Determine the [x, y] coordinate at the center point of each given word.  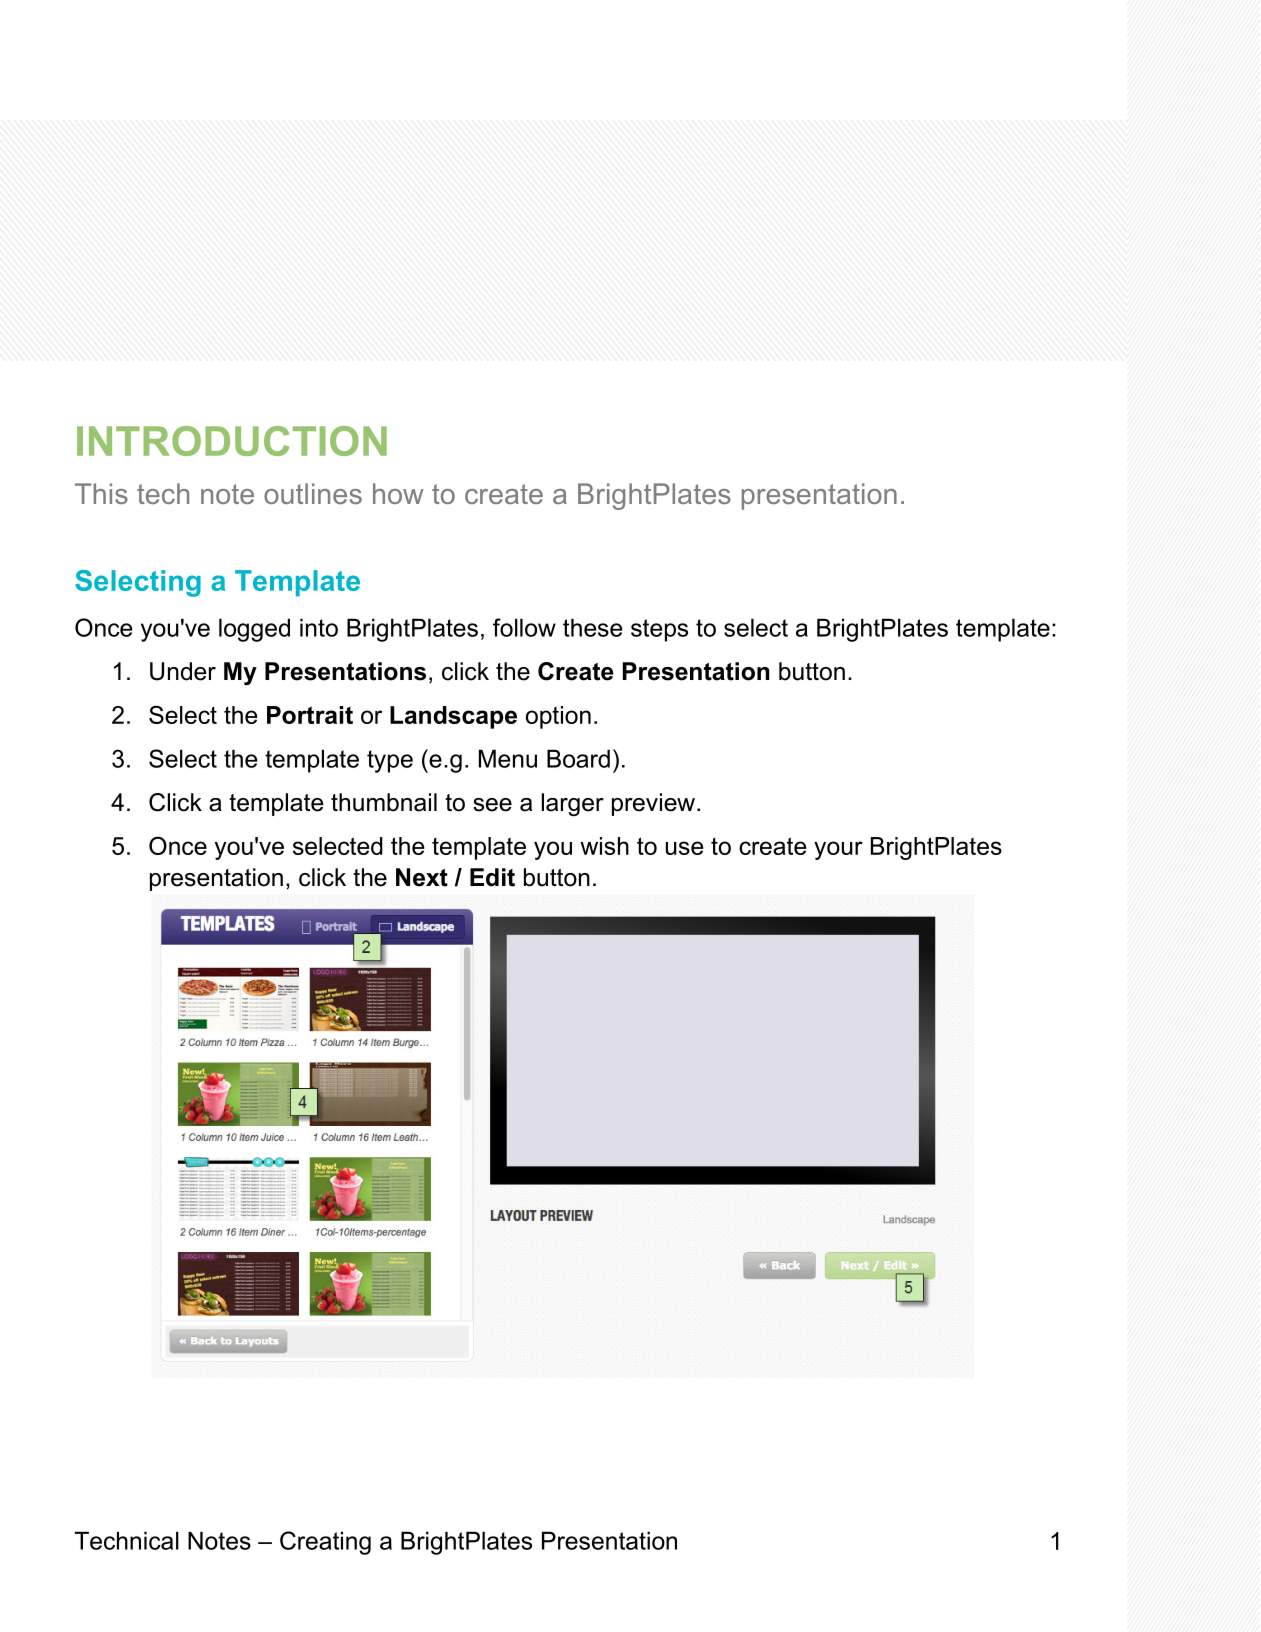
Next [422, 877]
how [398, 493]
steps [659, 630]
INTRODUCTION [232, 441]
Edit [492, 877]
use [684, 848]
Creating [325, 1543]
